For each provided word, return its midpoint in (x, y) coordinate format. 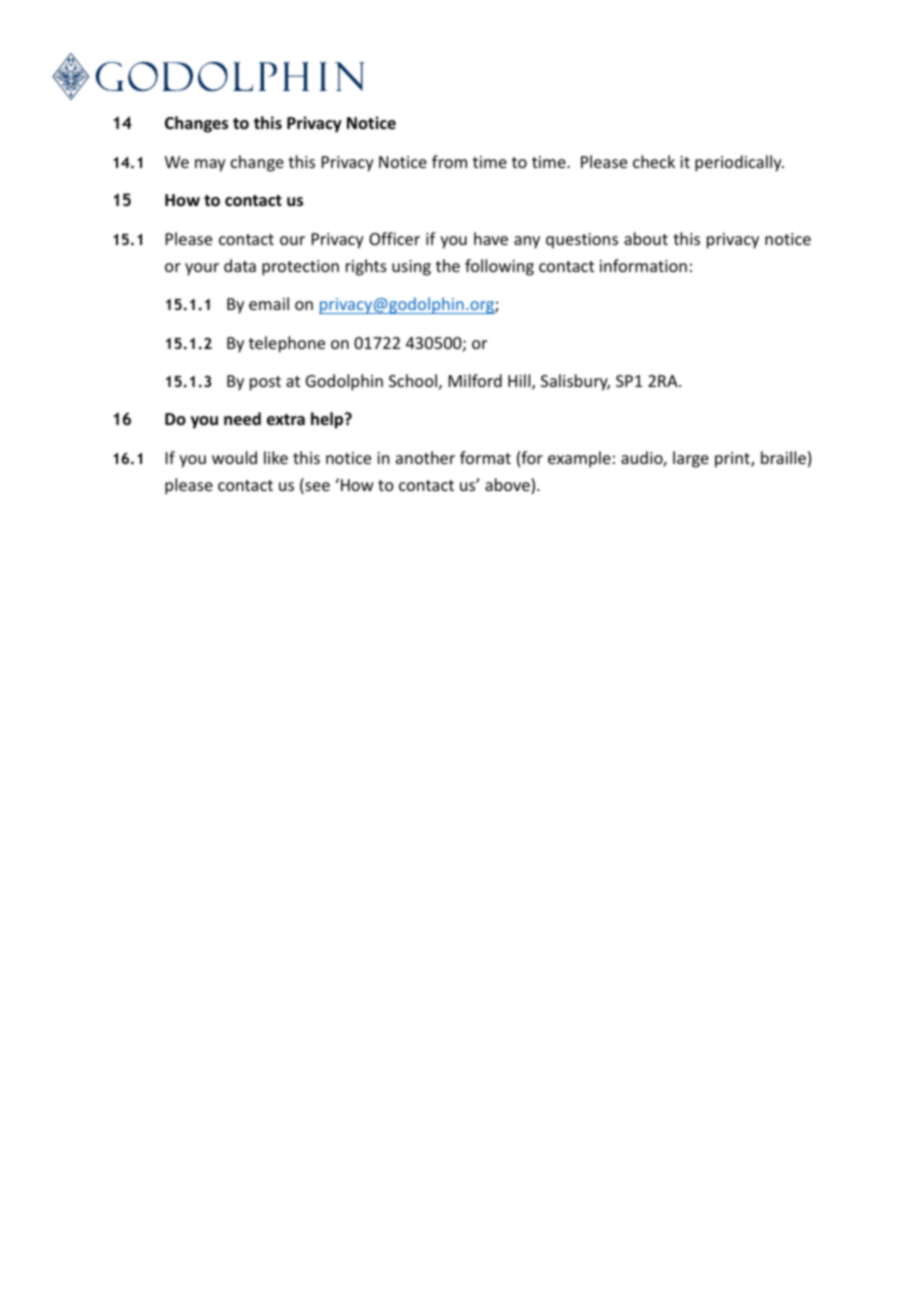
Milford (475, 380)
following (499, 267)
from (449, 161)
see (316, 488)
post (265, 383)
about (646, 238)
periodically (739, 163)
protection (300, 268)
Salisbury (575, 382)
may (210, 165)
